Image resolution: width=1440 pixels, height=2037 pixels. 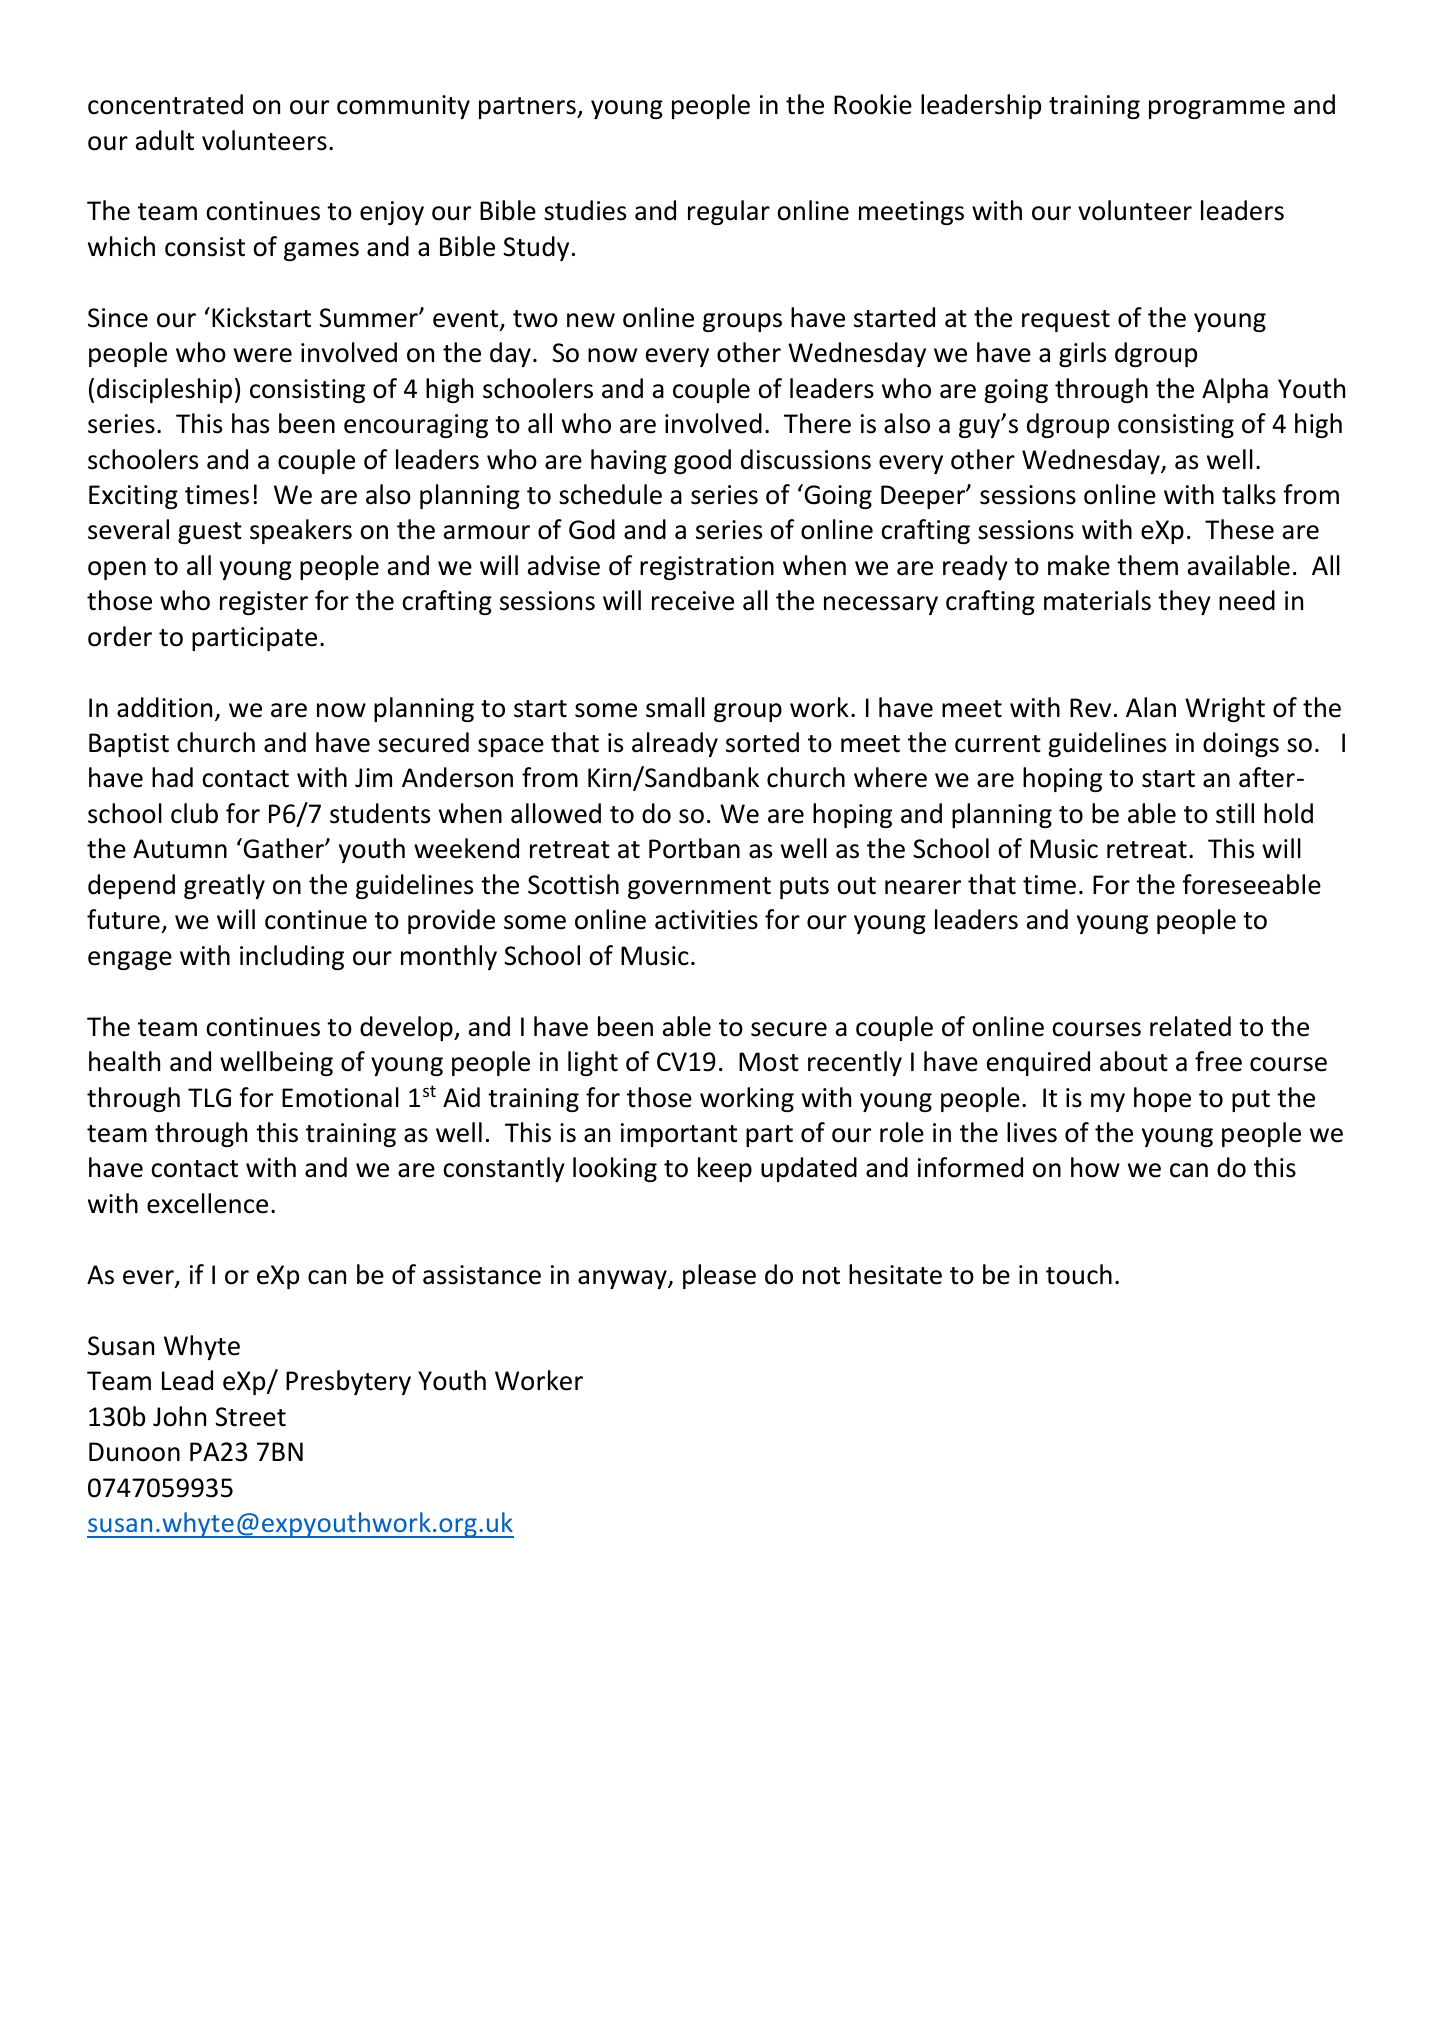 What do you see at coordinates (769, 1062) in the document?
I see `Most` at bounding box center [769, 1062].
